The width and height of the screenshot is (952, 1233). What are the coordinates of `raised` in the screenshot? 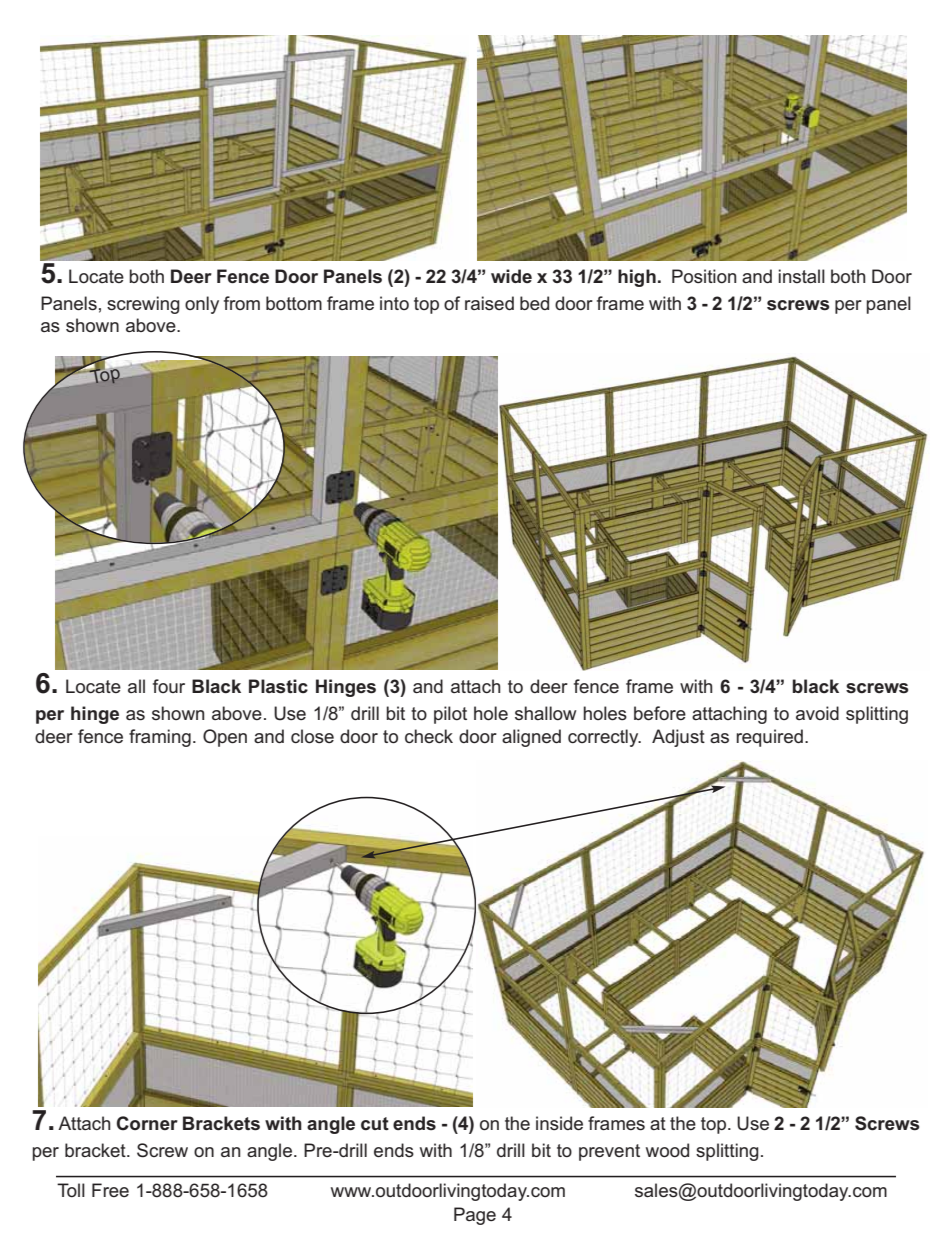 It's located at (489, 303).
